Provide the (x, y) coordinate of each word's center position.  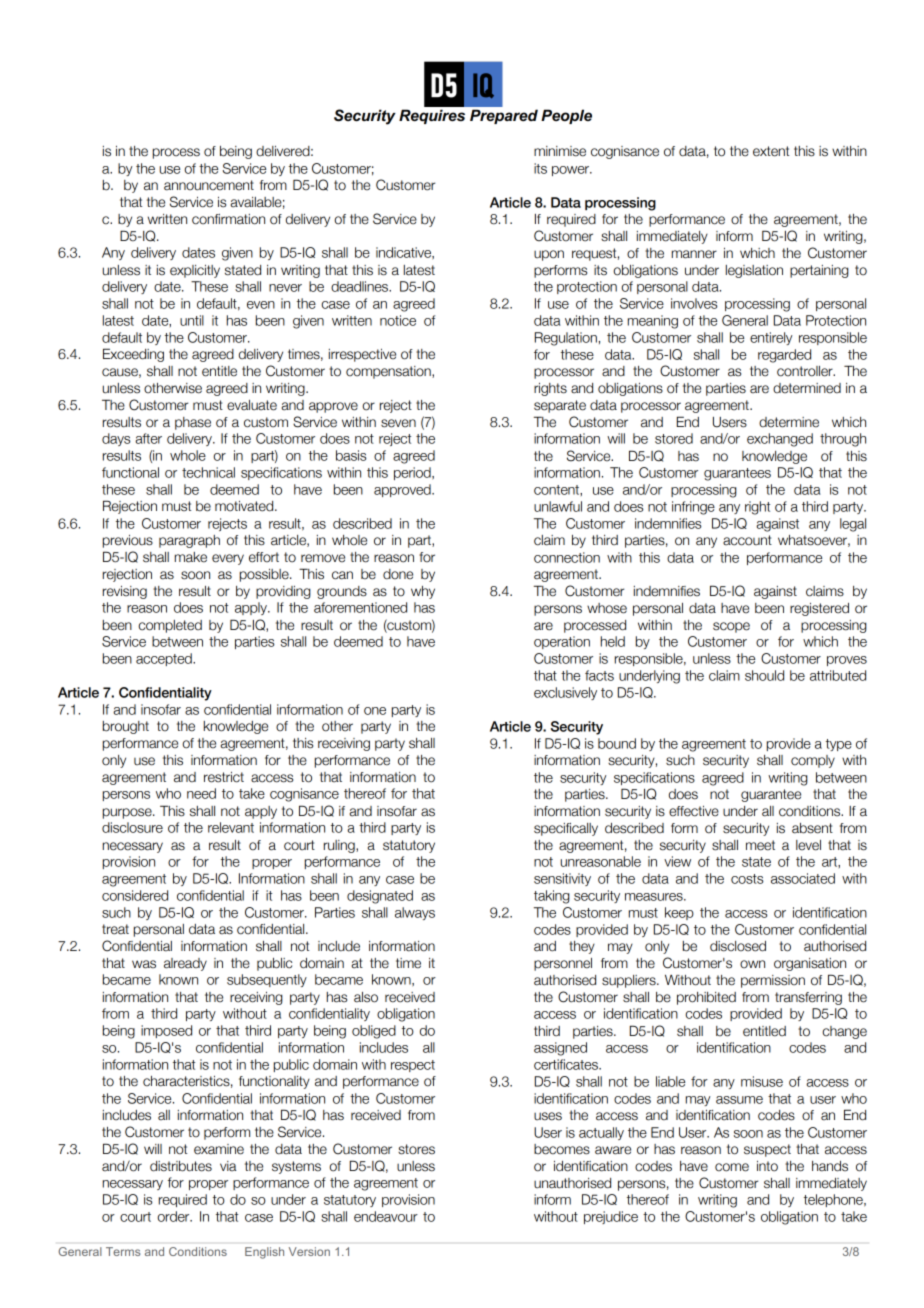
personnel (563, 964)
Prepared (504, 116)
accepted (165, 659)
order (175, 1216)
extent (771, 151)
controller (806, 371)
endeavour (386, 1216)
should (764, 675)
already (185, 964)
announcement (209, 185)
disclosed (738, 946)
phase (193, 423)
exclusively (565, 693)
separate (560, 406)
